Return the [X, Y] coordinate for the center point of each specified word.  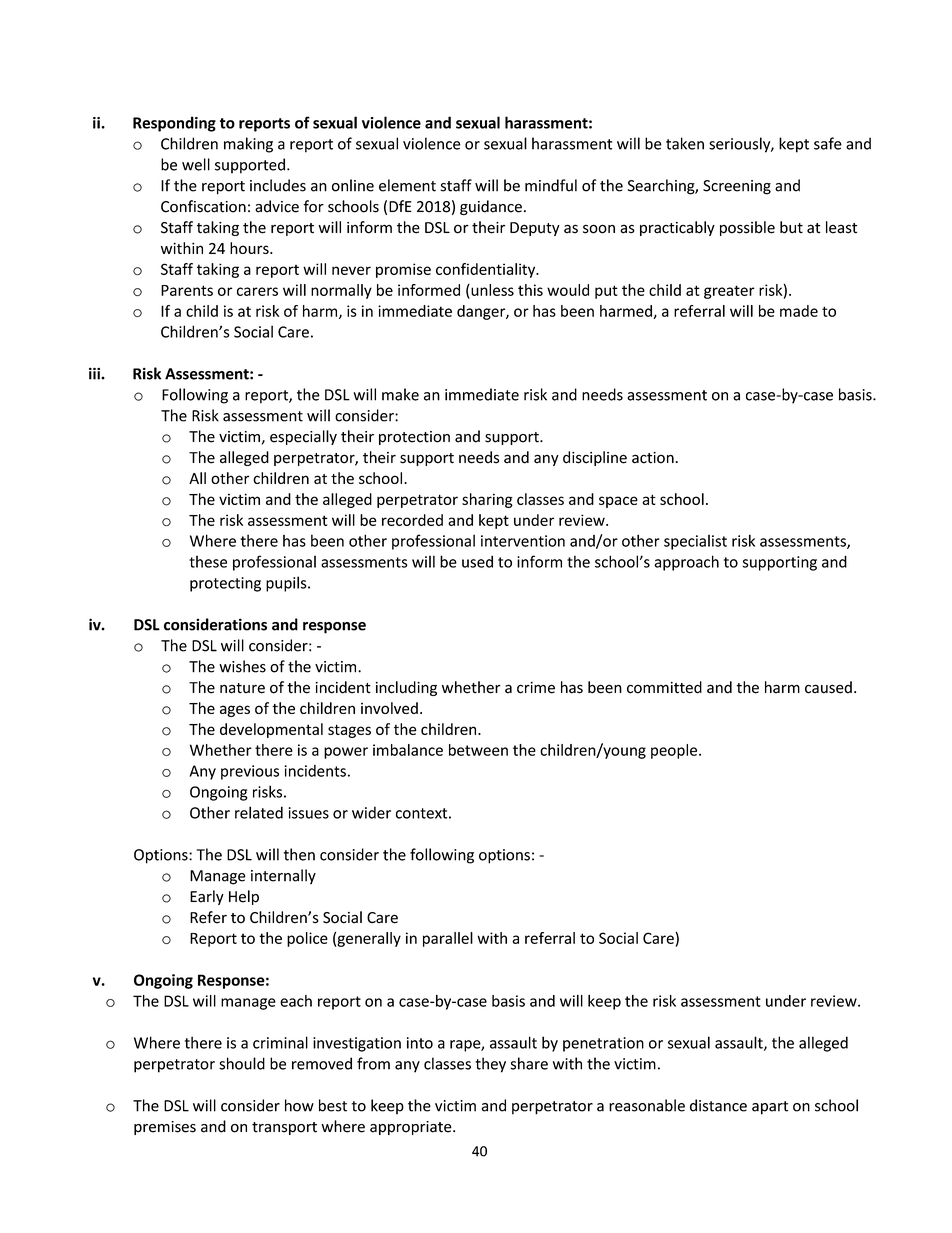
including [406, 688]
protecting [225, 584]
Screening [737, 187]
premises [165, 1128]
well [196, 164]
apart [770, 1108]
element [407, 185]
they [490, 1065]
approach [686, 563]
